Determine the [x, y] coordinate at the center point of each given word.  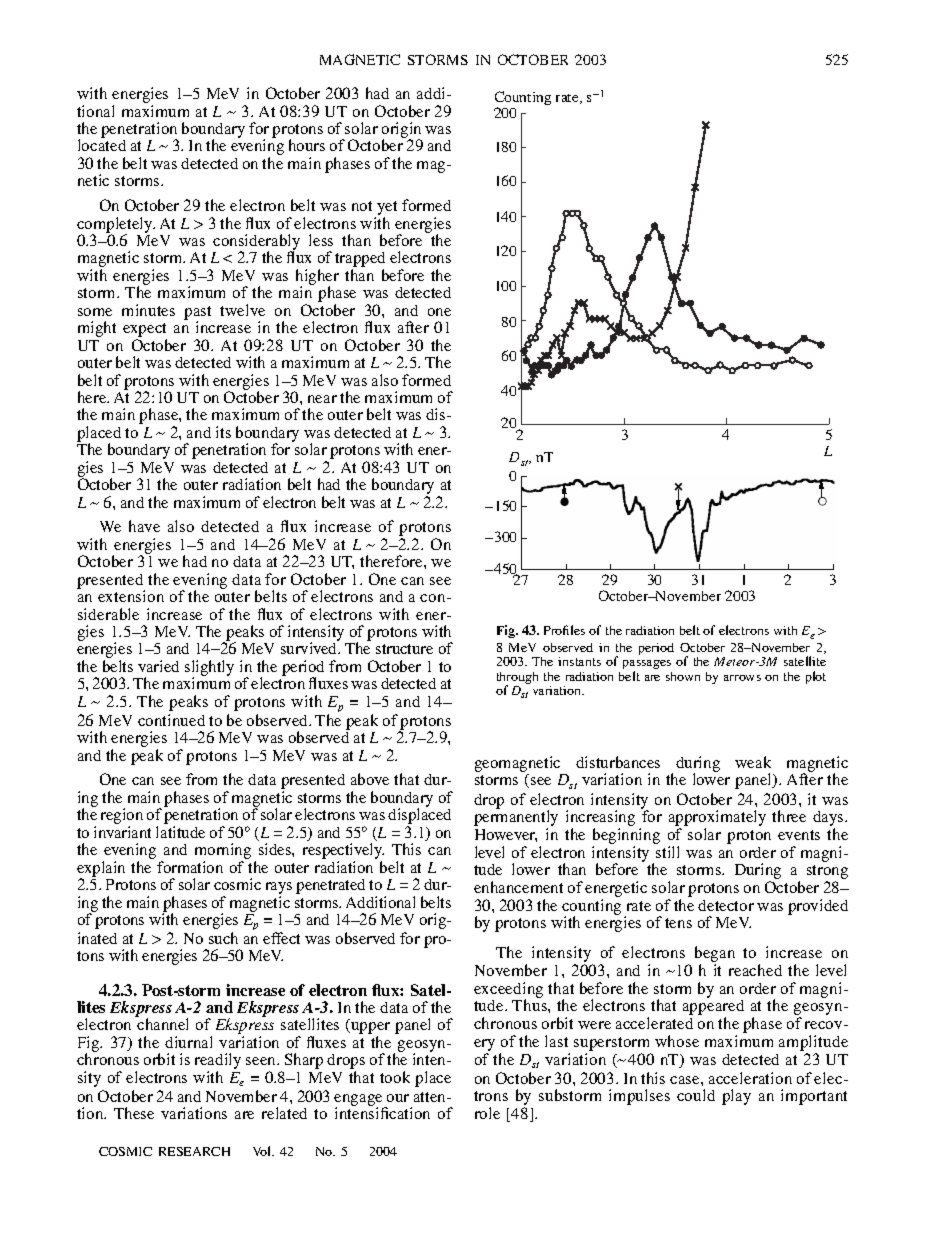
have [144, 526]
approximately [717, 819]
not [362, 206]
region [122, 817]
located [102, 145]
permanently [516, 819]
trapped [360, 261]
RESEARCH [194, 1151]
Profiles [564, 630]
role [487, 1113]
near [322, 399]
